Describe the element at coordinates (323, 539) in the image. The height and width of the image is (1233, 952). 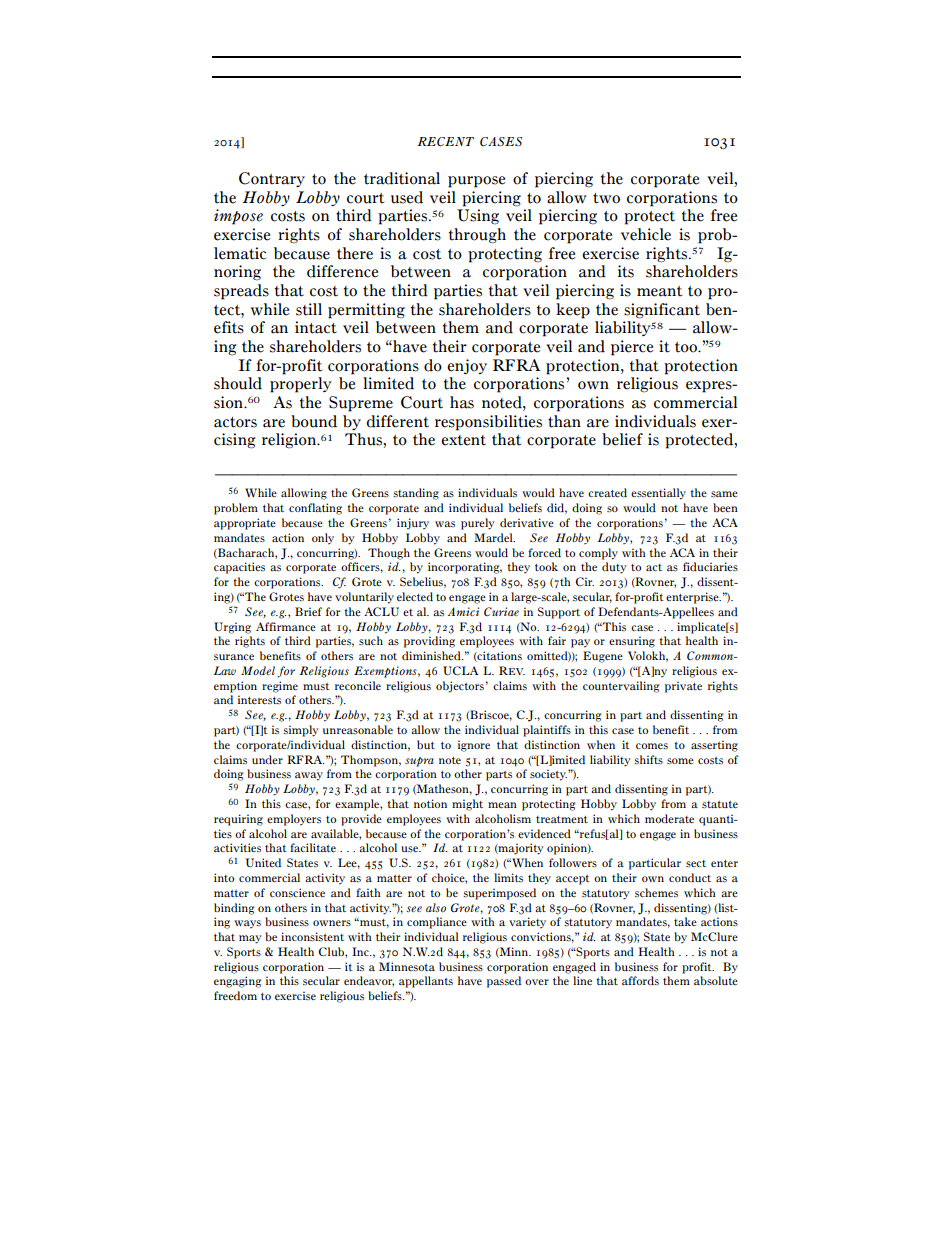
I see `only` at that location.
